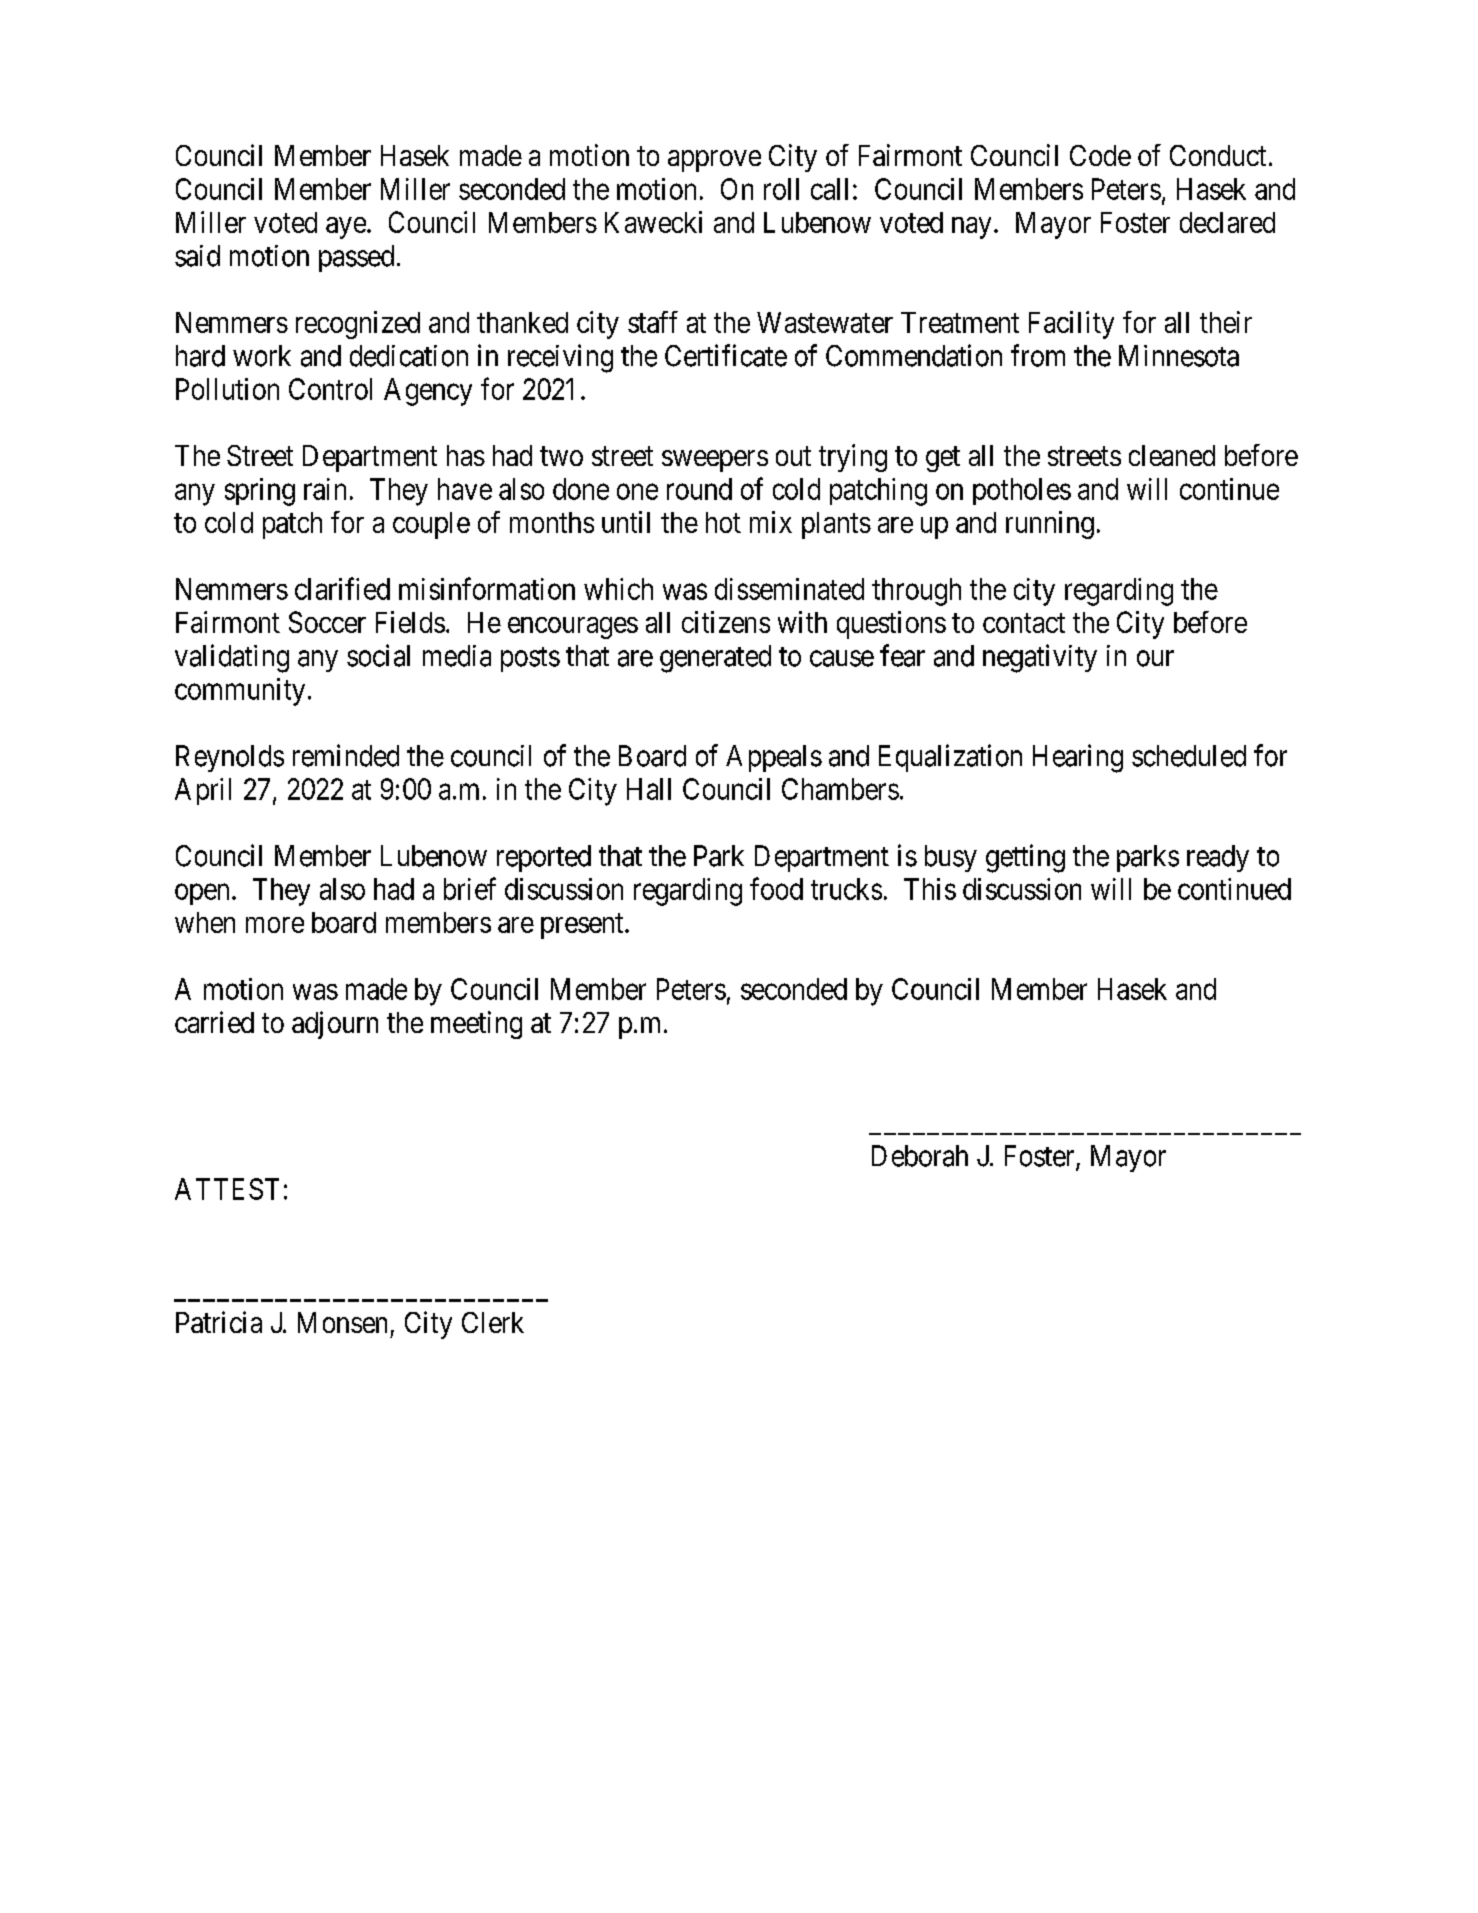 This page has height=1913, width=1478. Describe the element at coordinates (275, 925) in the page. I see `more` at that location.
